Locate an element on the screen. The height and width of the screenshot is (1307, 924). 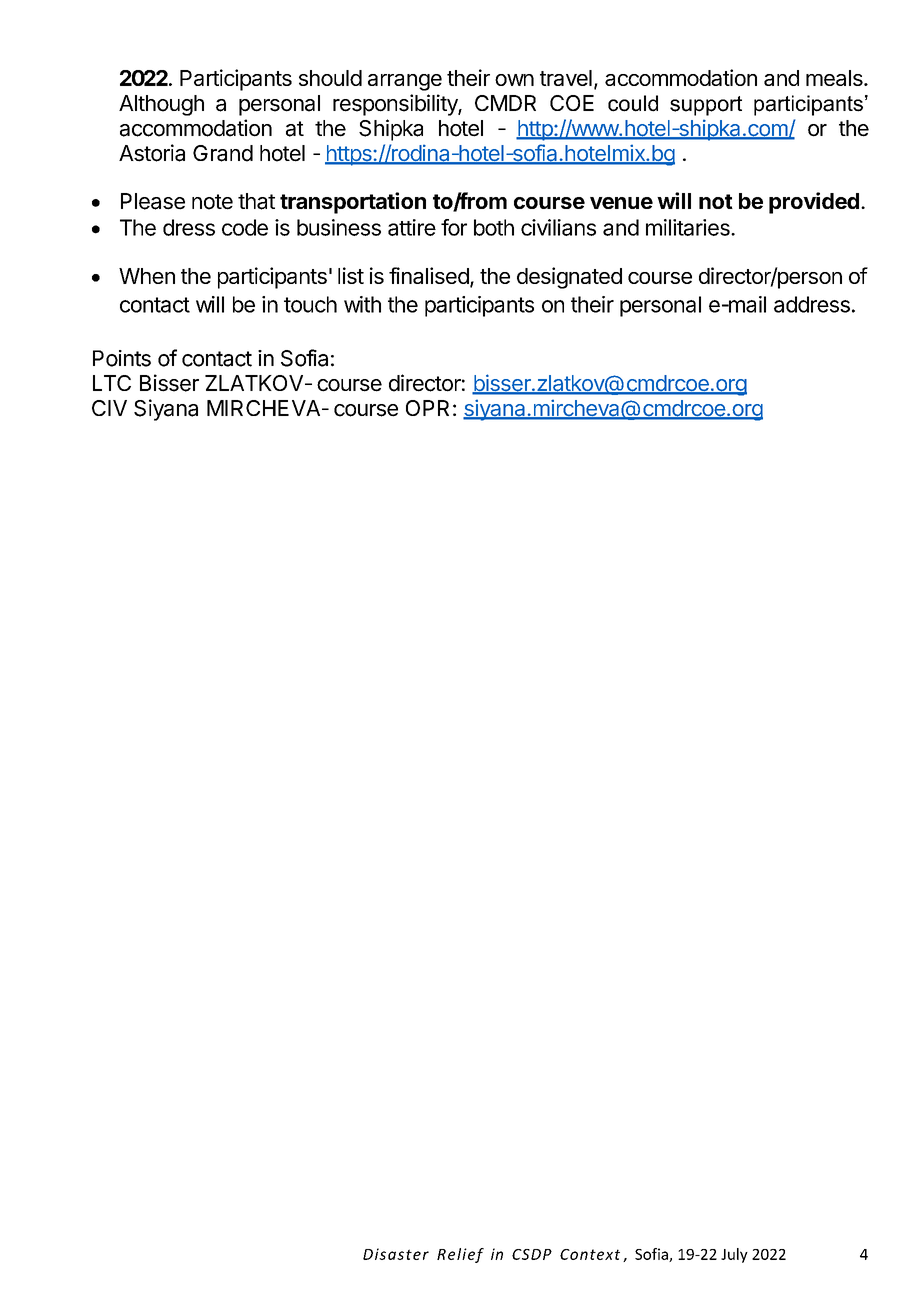
OPR is located at coordinates (427, 408).
